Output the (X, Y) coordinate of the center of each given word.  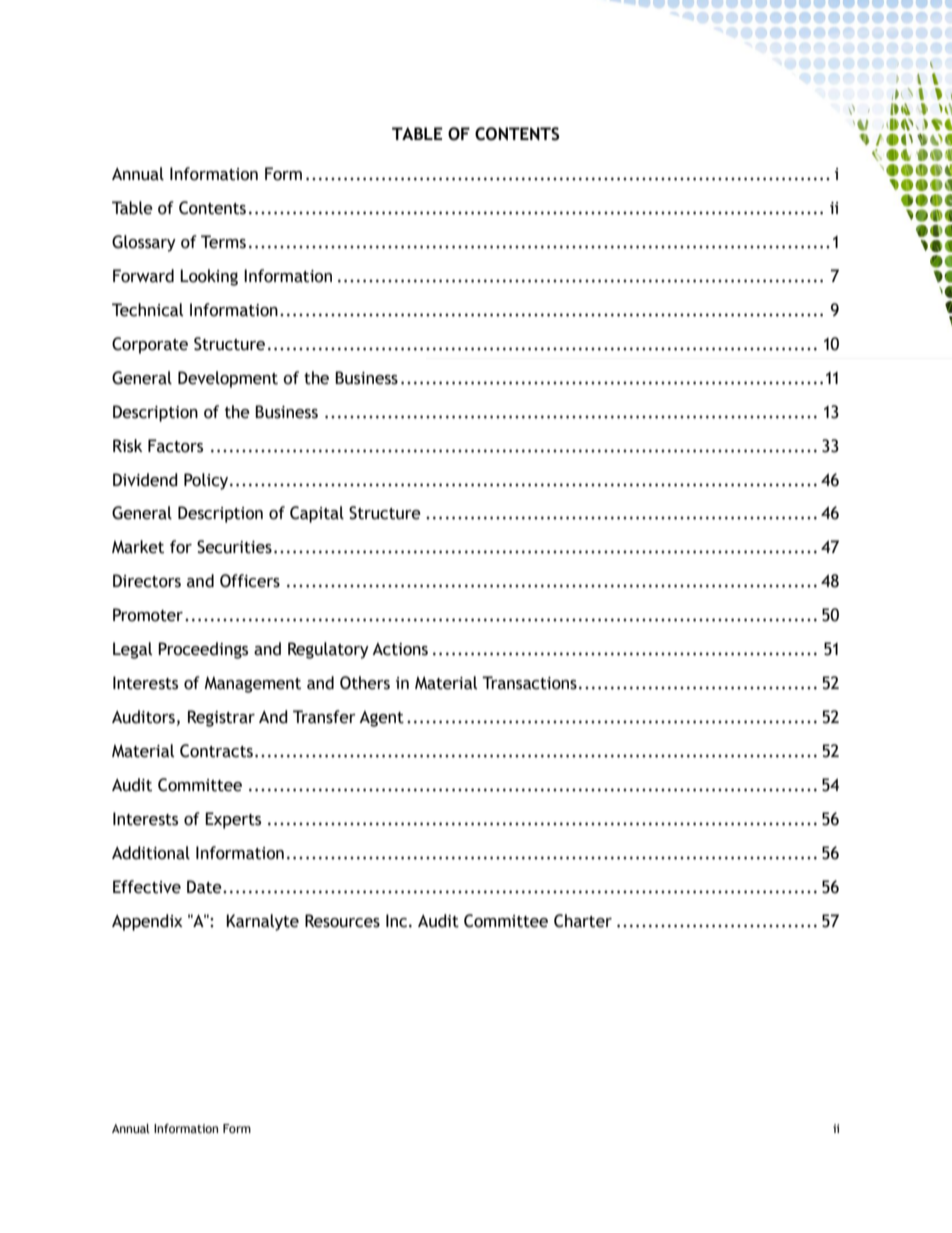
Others (365, 683)
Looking (209, 277)
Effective (147, 887)
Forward (143, 276)
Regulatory (328, 650)
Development (228, 379)
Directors (147, 581)
